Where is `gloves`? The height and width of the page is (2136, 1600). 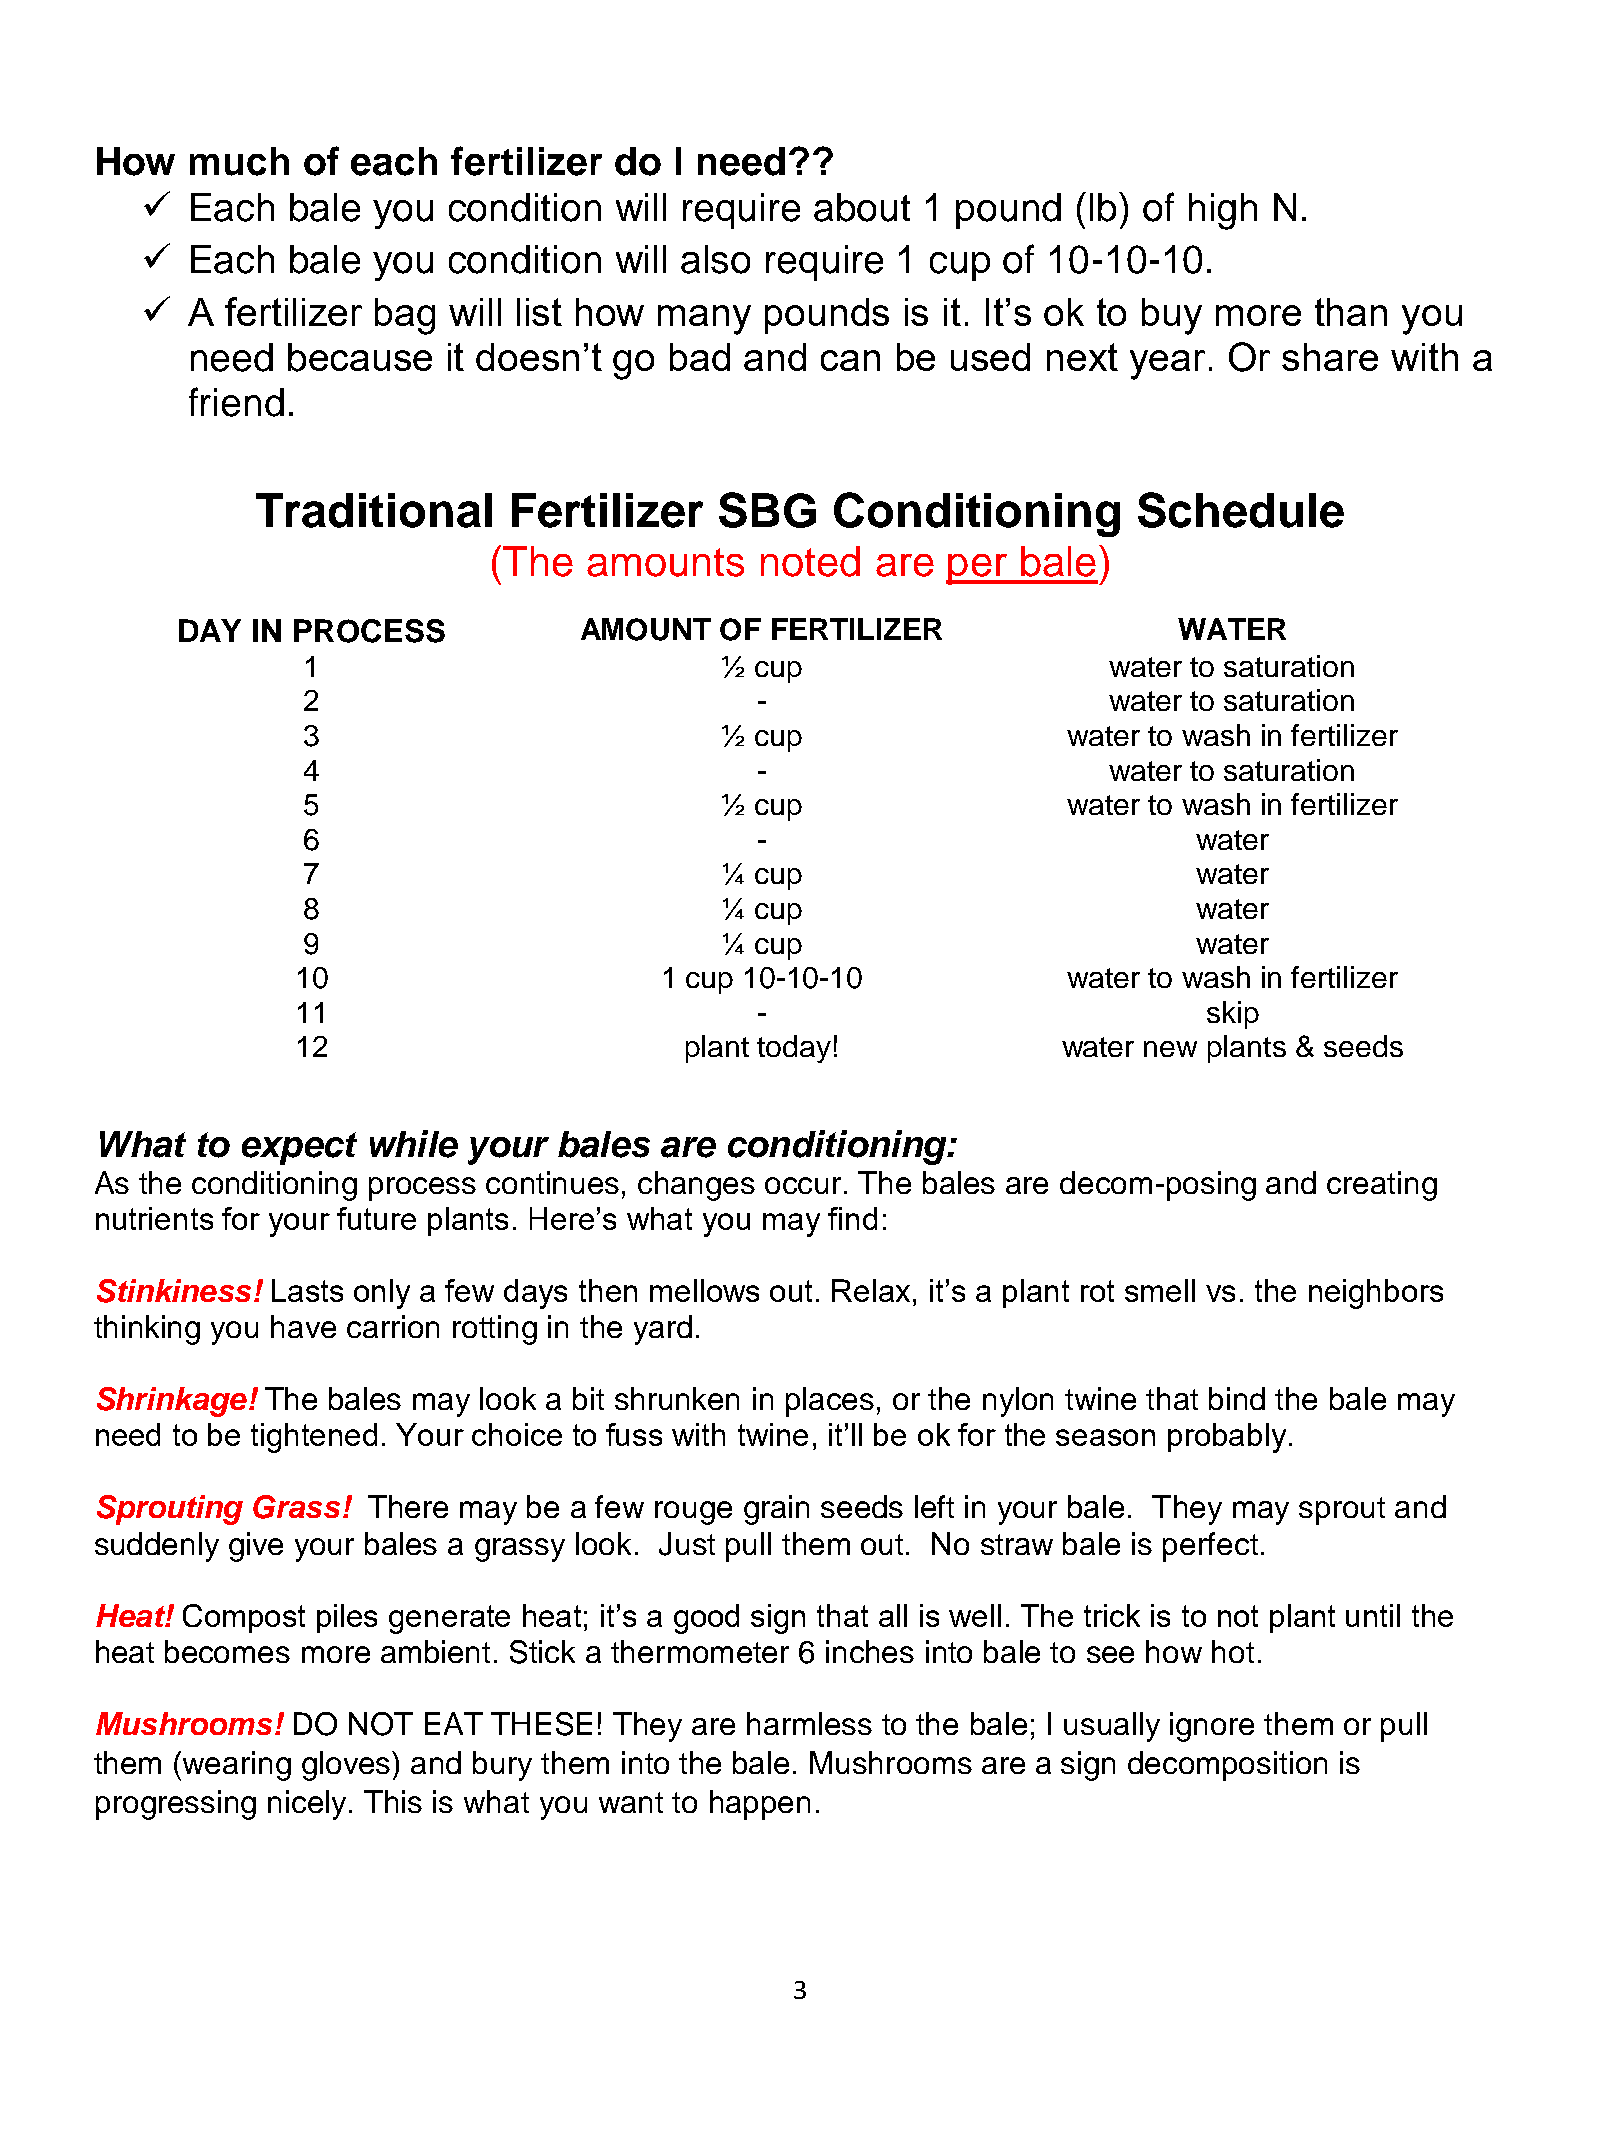
gloves is located at coordinates (347, 1766).
